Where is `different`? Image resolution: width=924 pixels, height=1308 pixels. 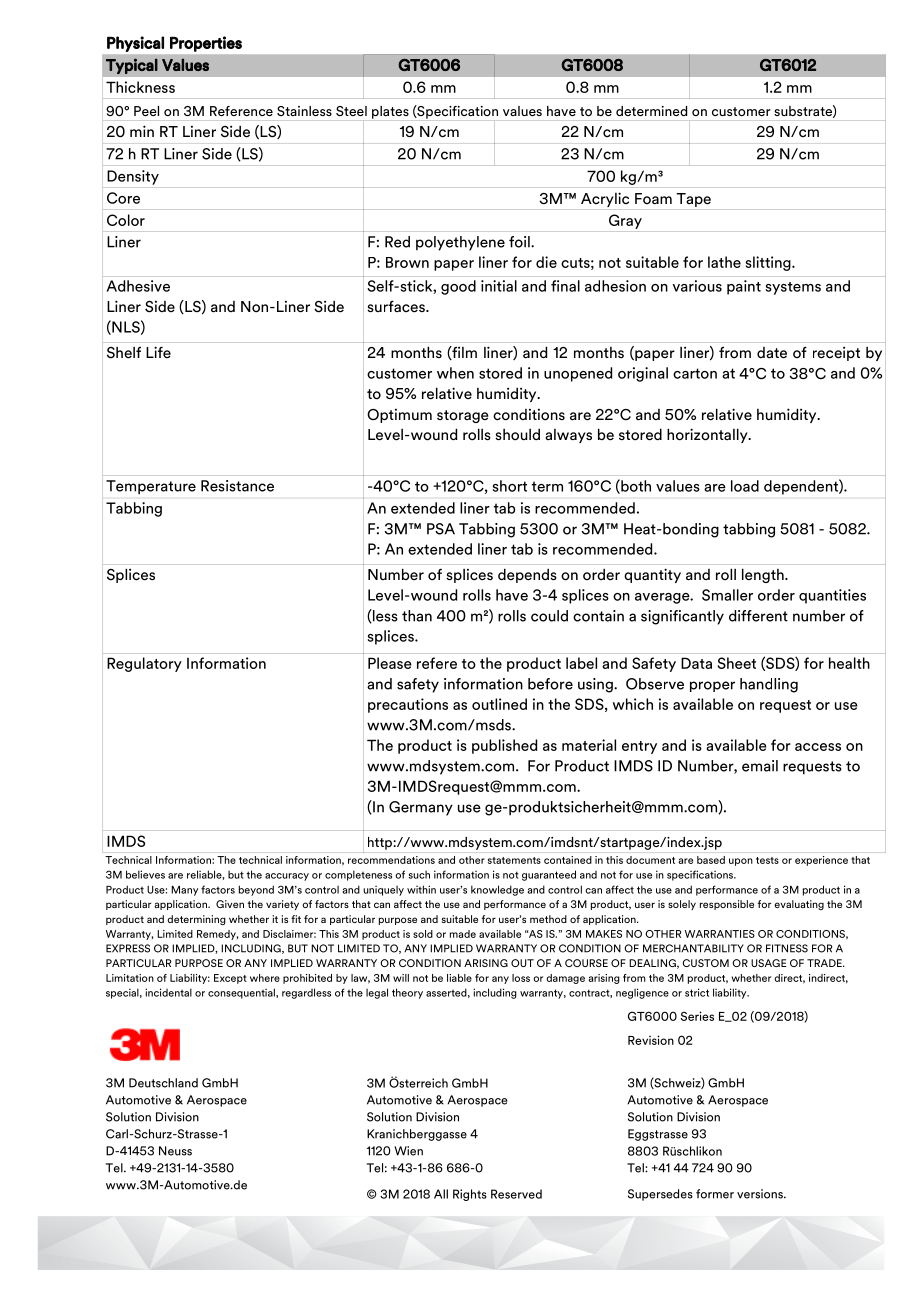
different is located at coordinates (758, 616).
